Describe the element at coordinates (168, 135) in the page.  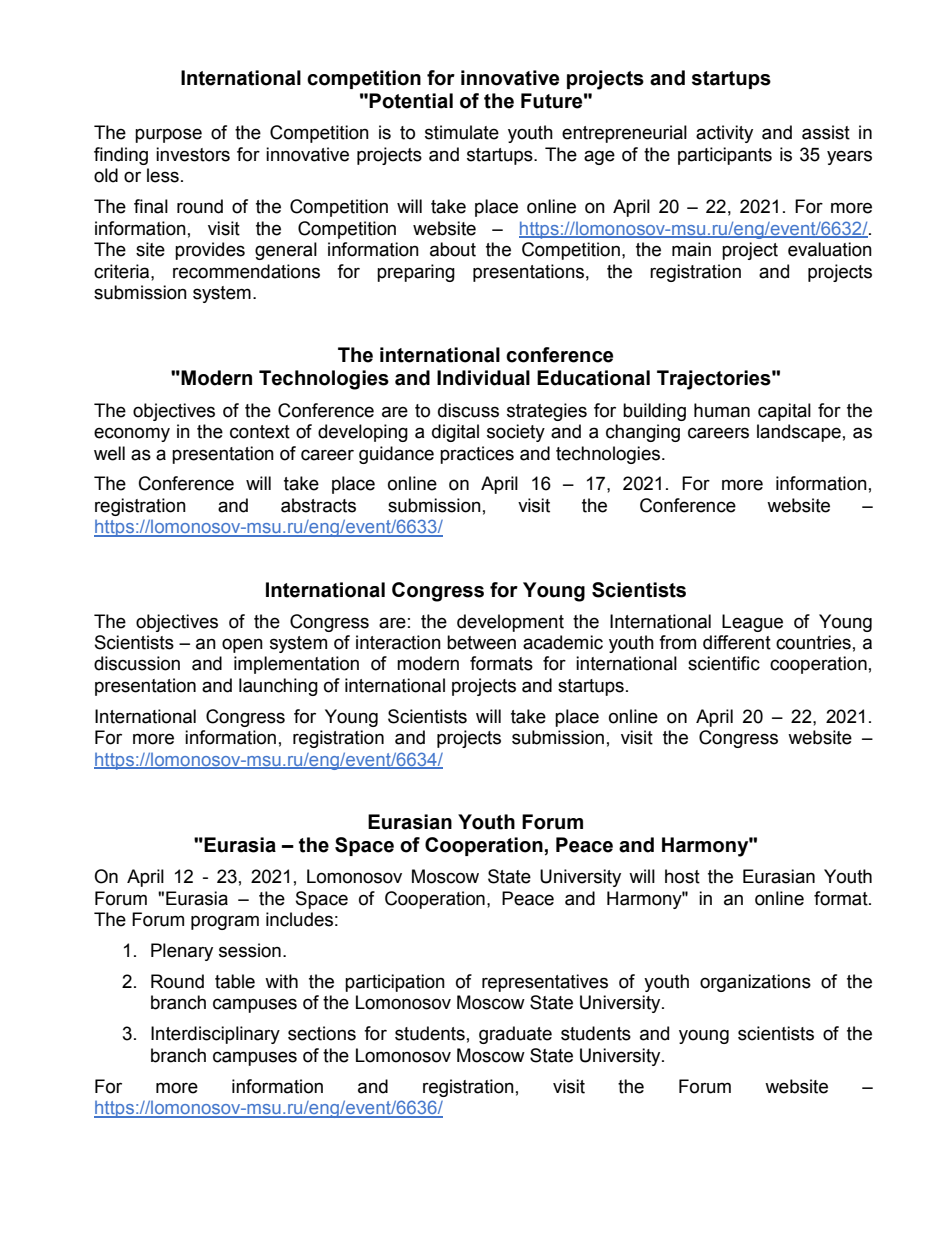
I see `purpose` at that location.
